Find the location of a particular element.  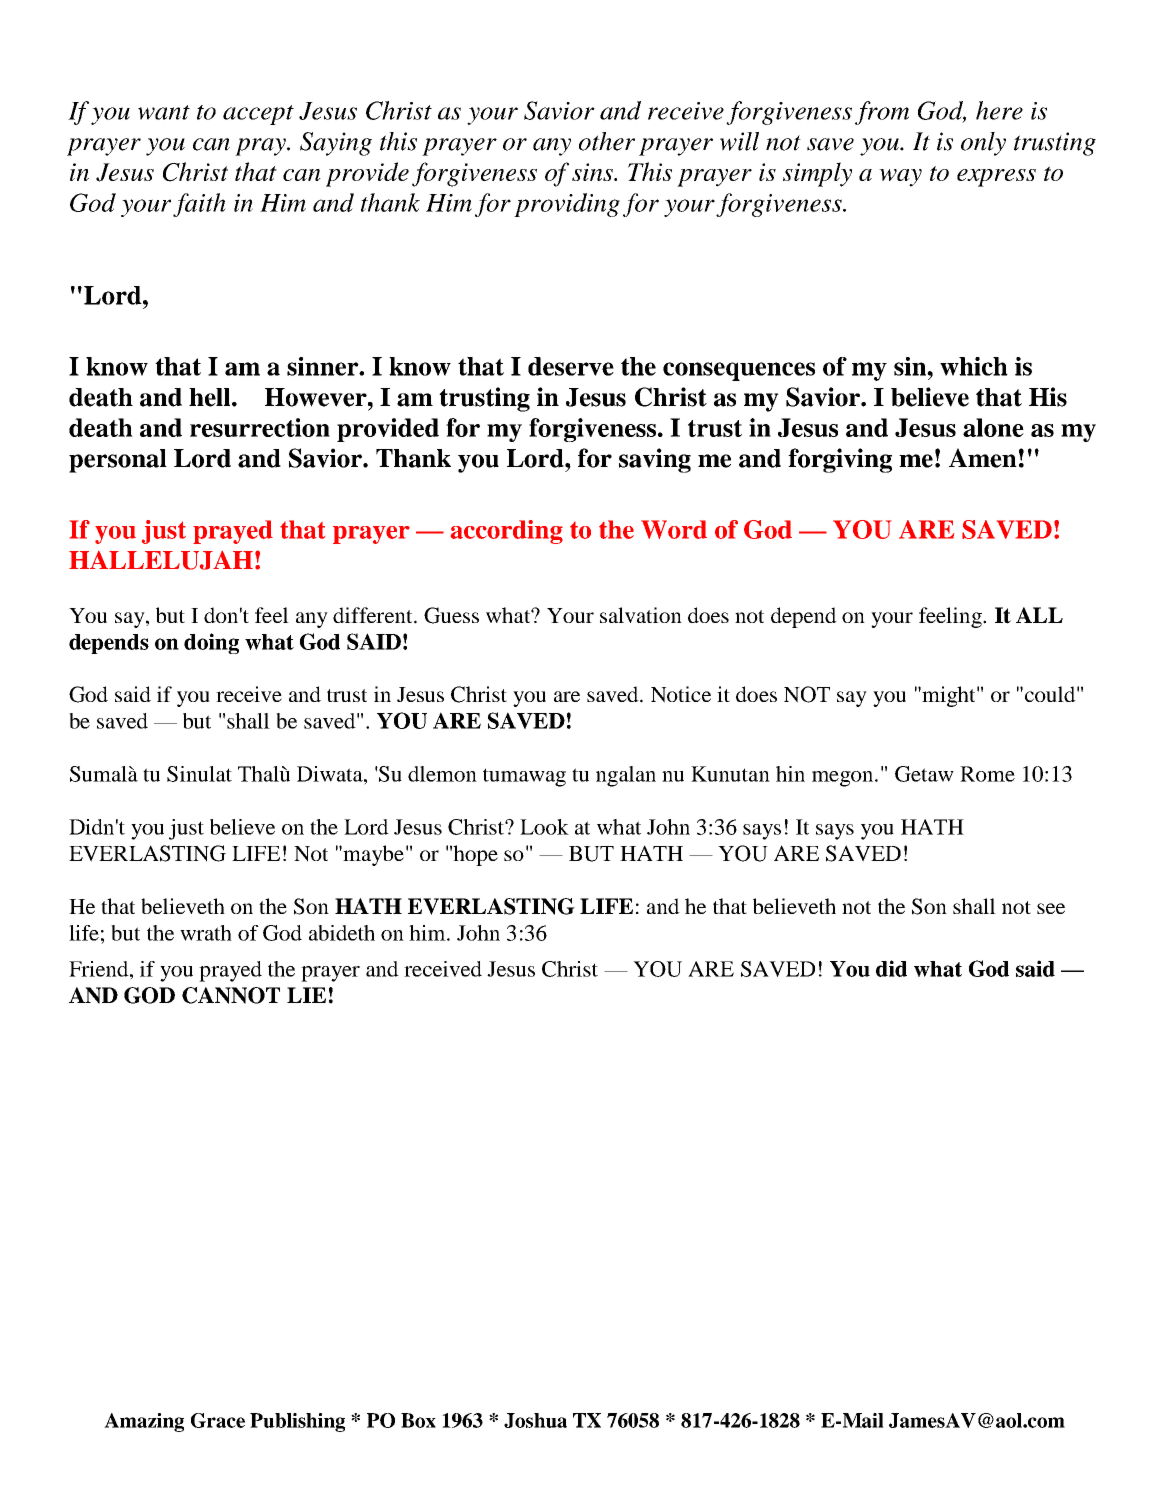

Box is located at coordinates (418, 1420).
